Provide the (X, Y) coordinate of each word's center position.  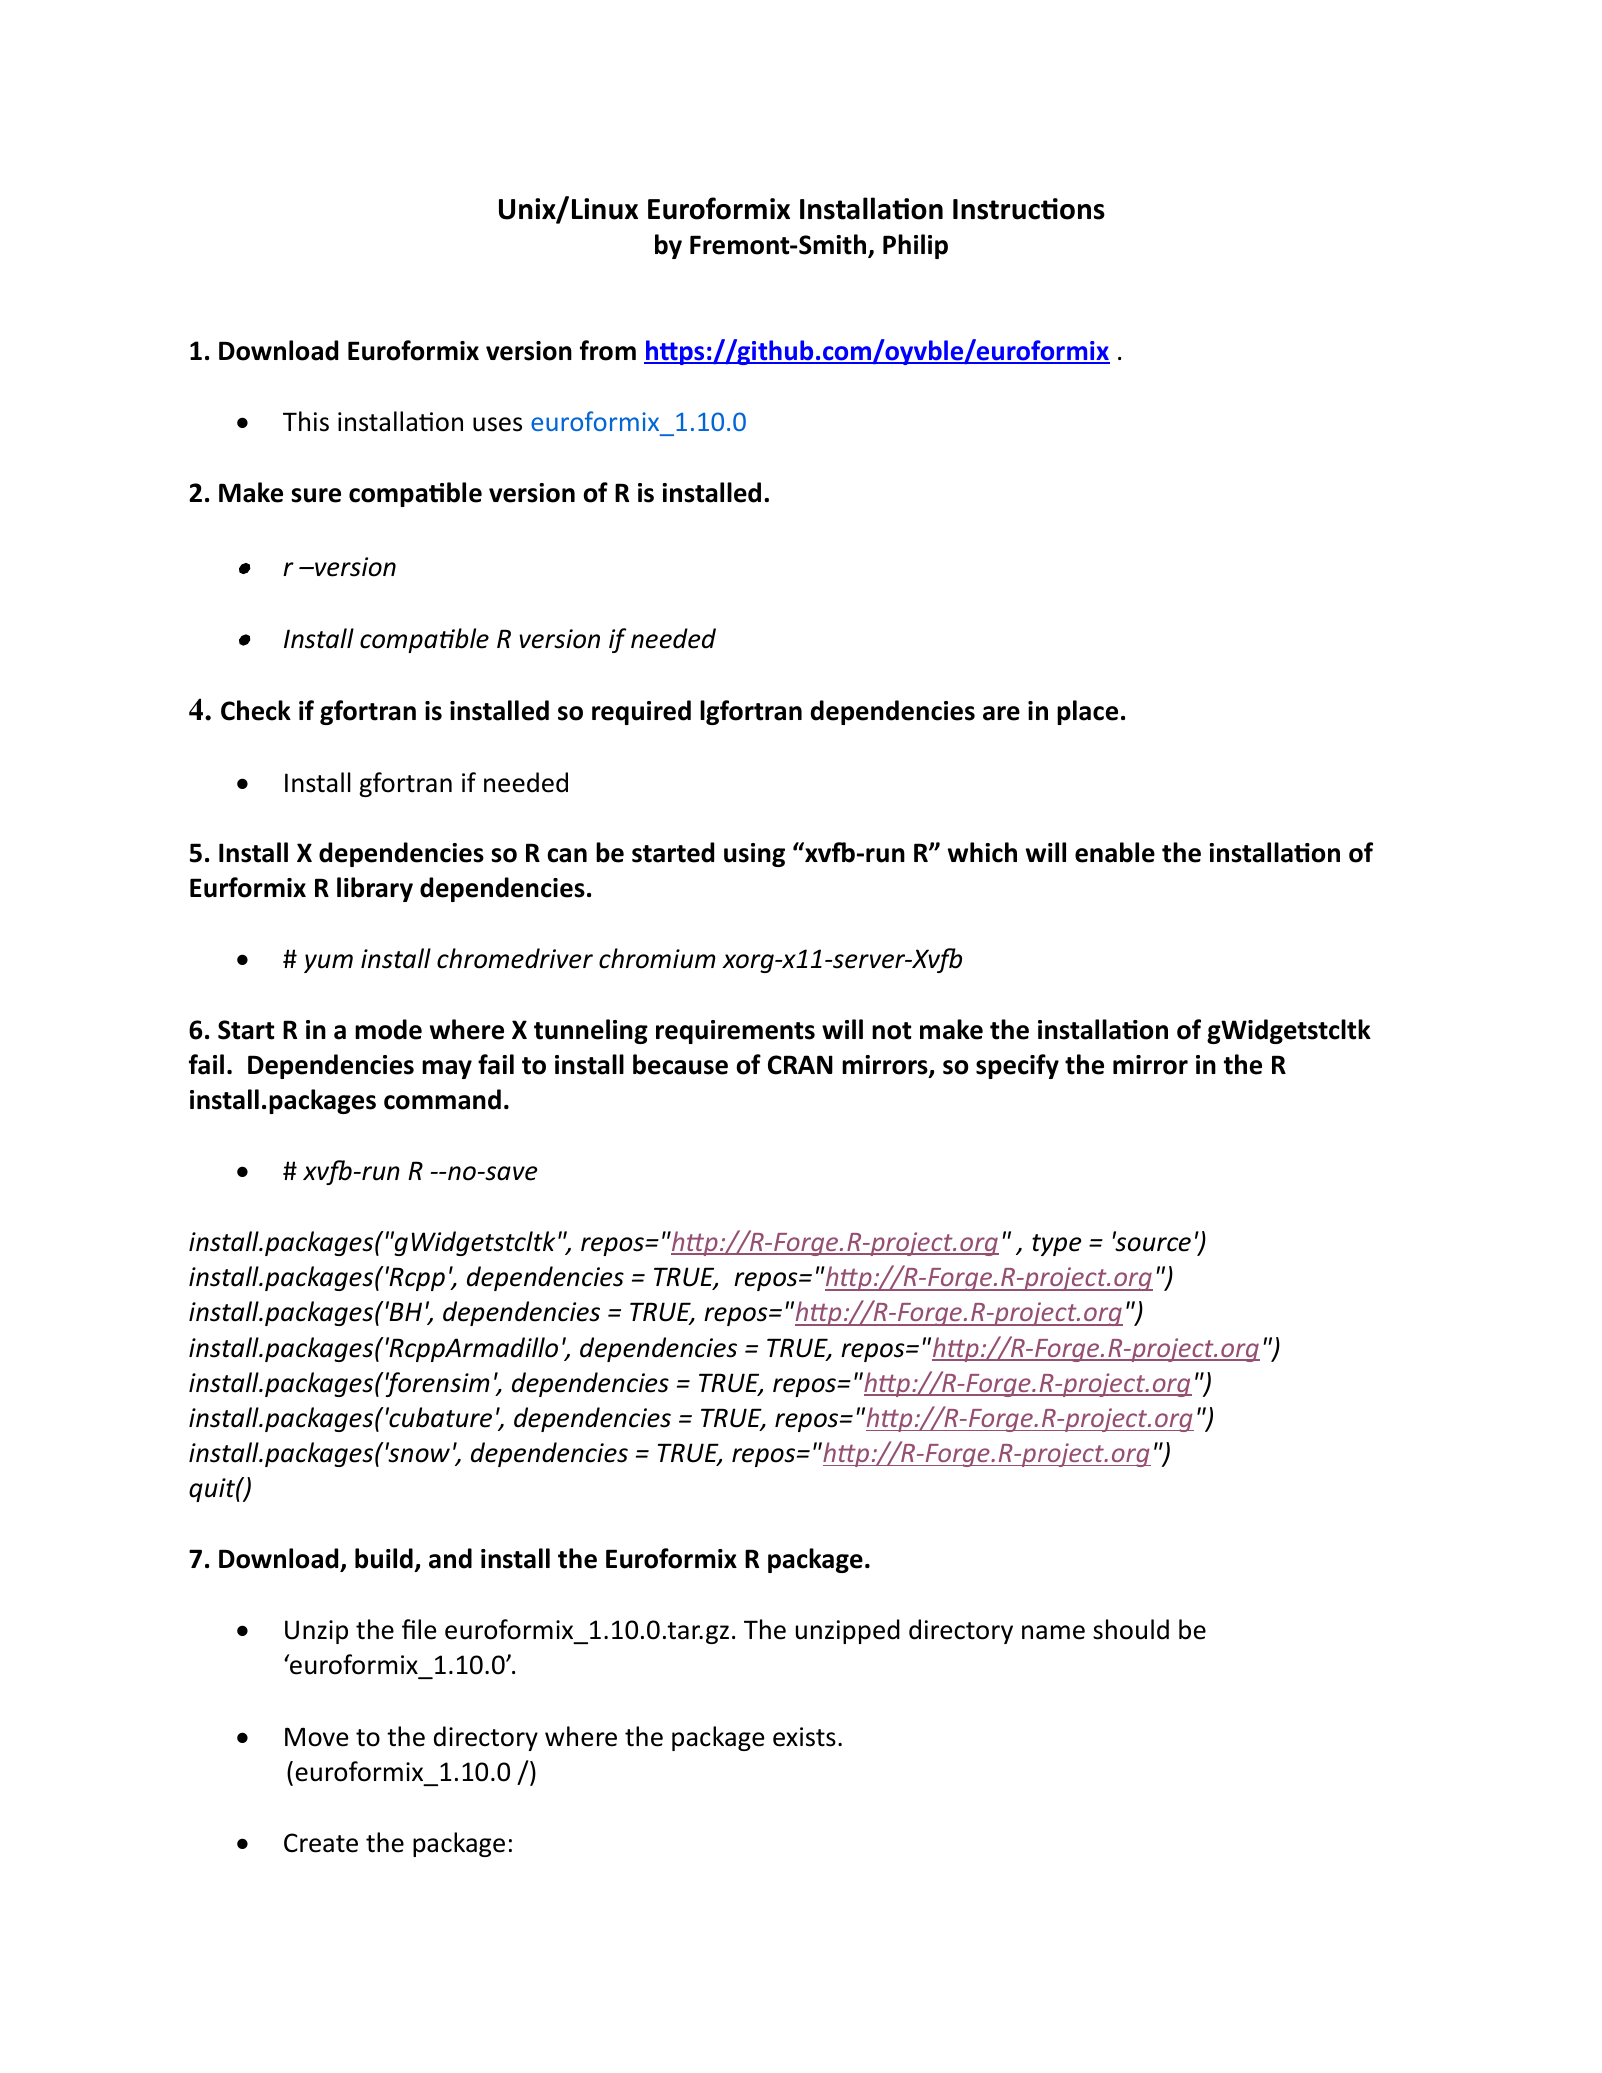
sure (316, 495)
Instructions (1029, 209)
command (442, 1099)
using (754, 855)
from (608, 350)
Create (321, 1843)
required (641, 712)
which (982, 852)
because (680, 1064)
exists (804, 1737)
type (1057, 1245)
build (384, 1558)
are (1001, 713)
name (1053, 1632)
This (306, 421)
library (375, 889)
